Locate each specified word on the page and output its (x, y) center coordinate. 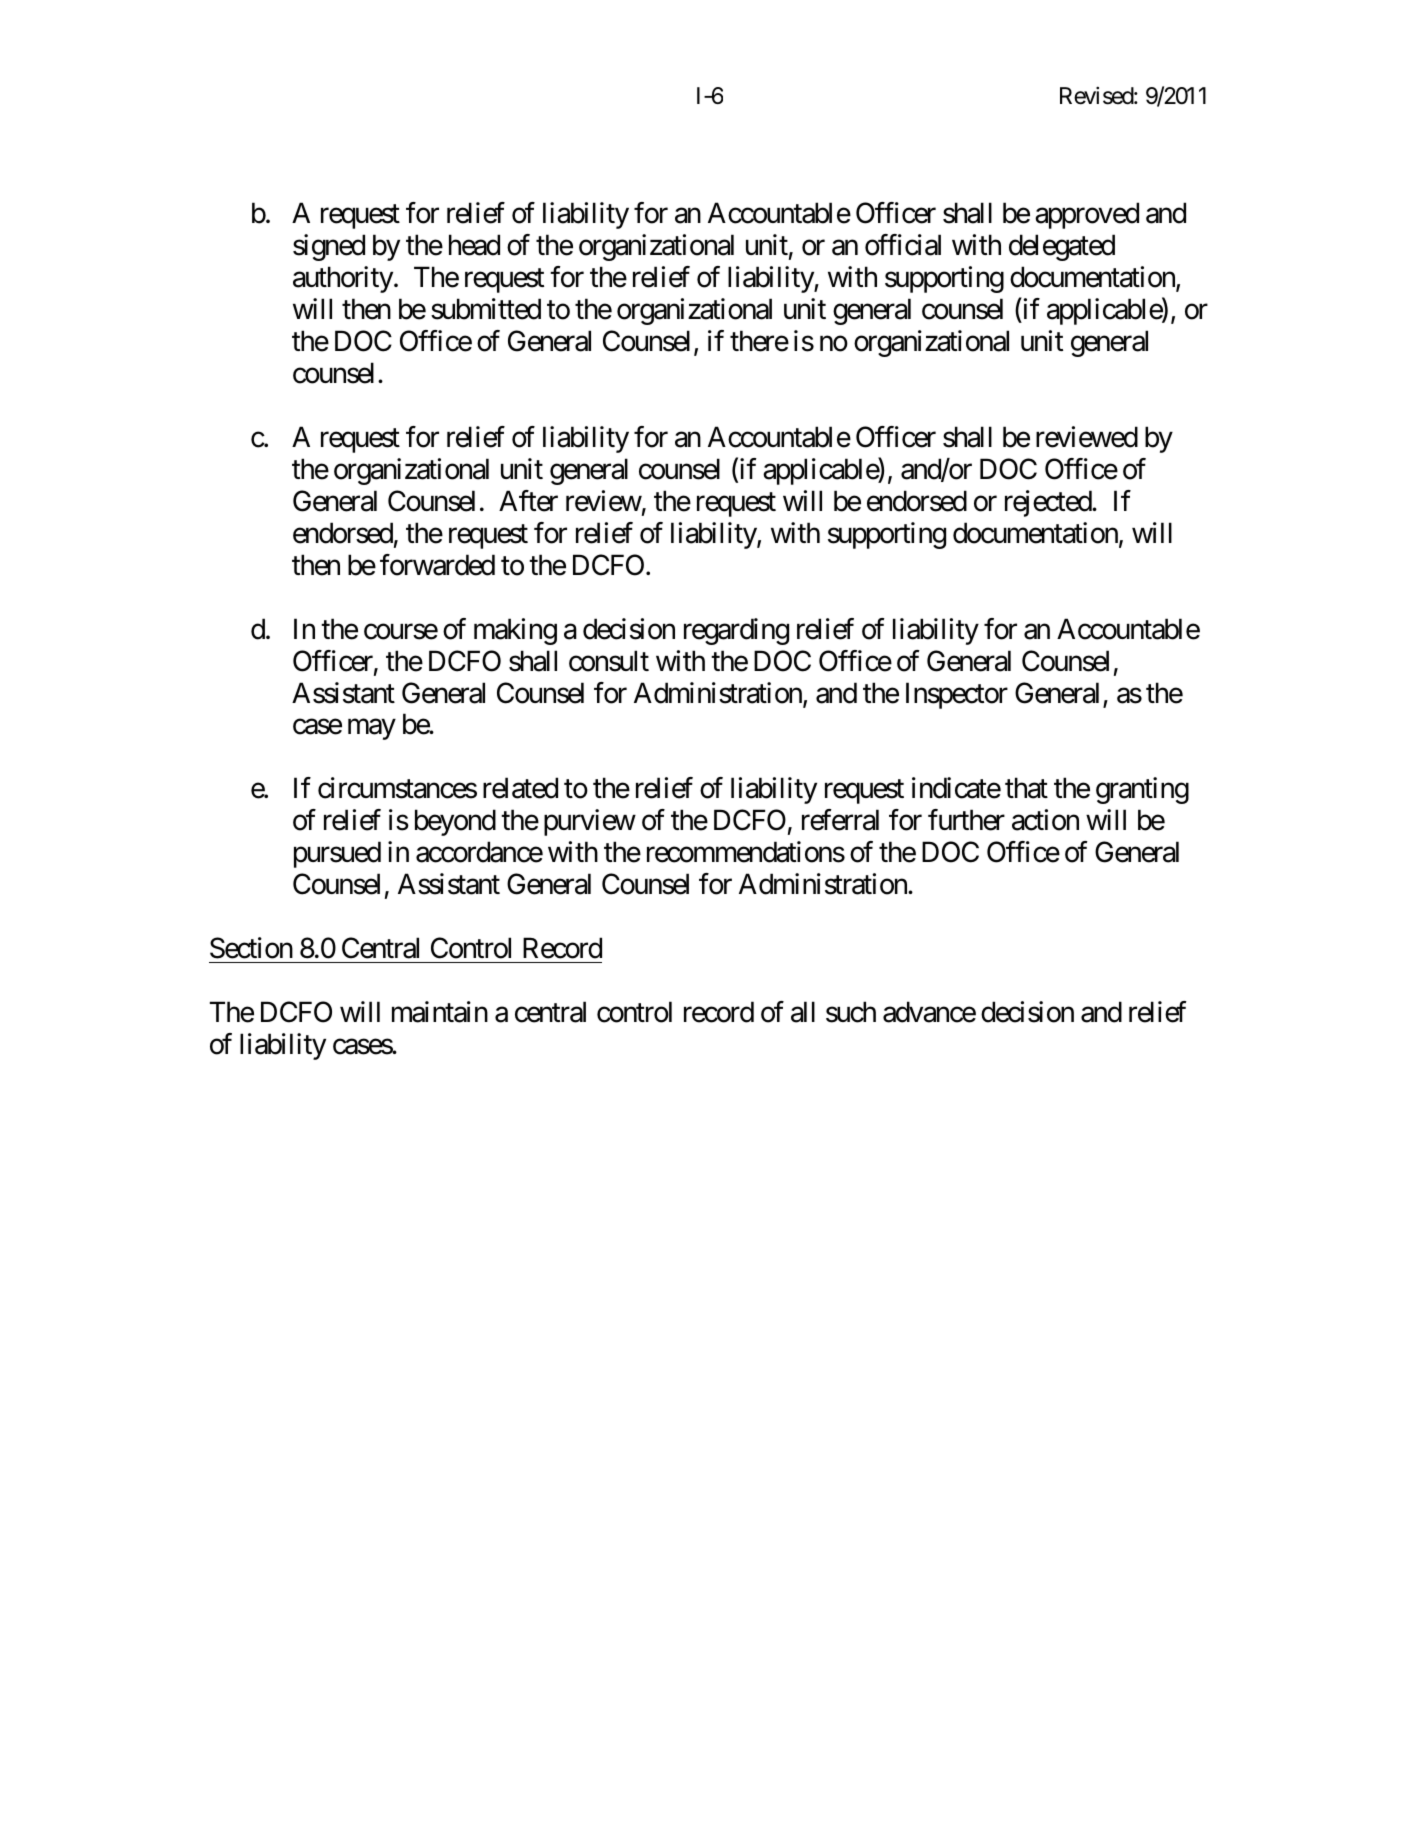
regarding (736, 631)
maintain (440, 1012)
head (474, 245)
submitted (486, 309)
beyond (455, 822)
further (966, 820)
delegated (1062, 247)
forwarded (437, 565)
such (851, 1012)
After (528, 501)
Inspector (957, 695)
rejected (1049, 503)
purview (590, 822)
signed (329, 247)
